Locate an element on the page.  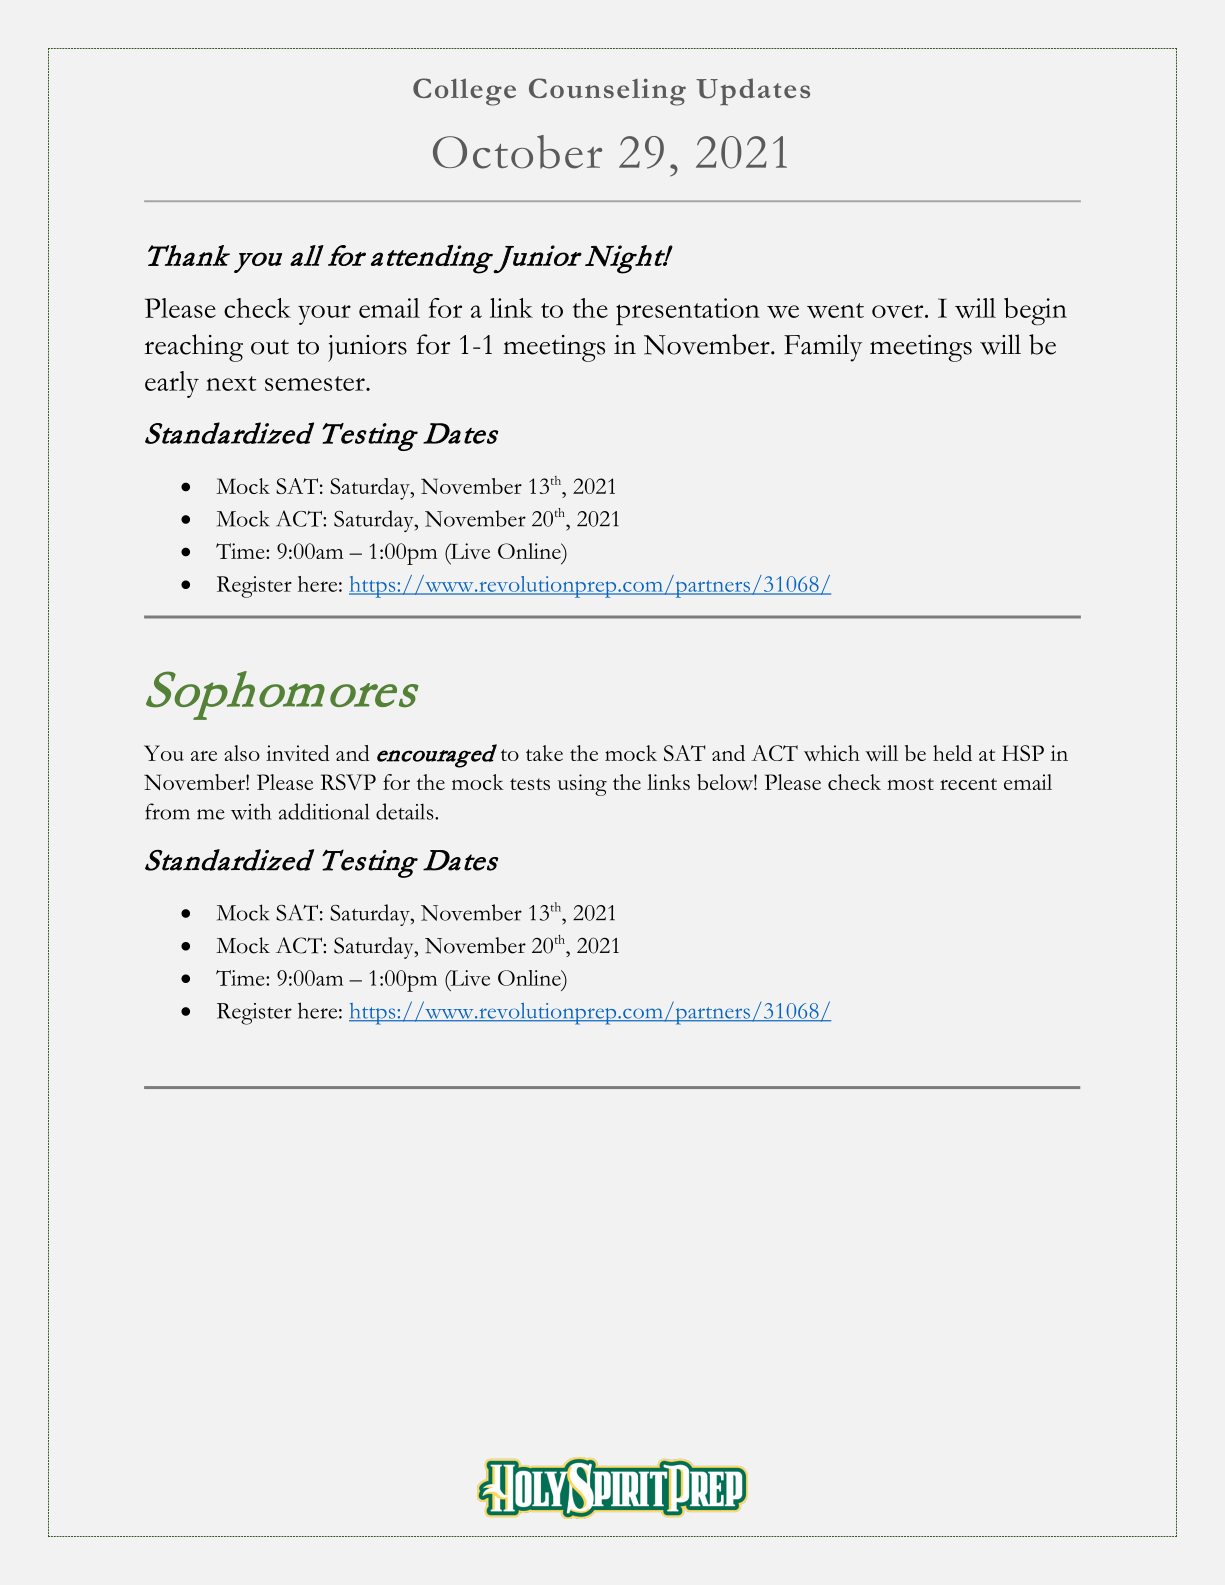
October is located at coordinates (517, 152).
